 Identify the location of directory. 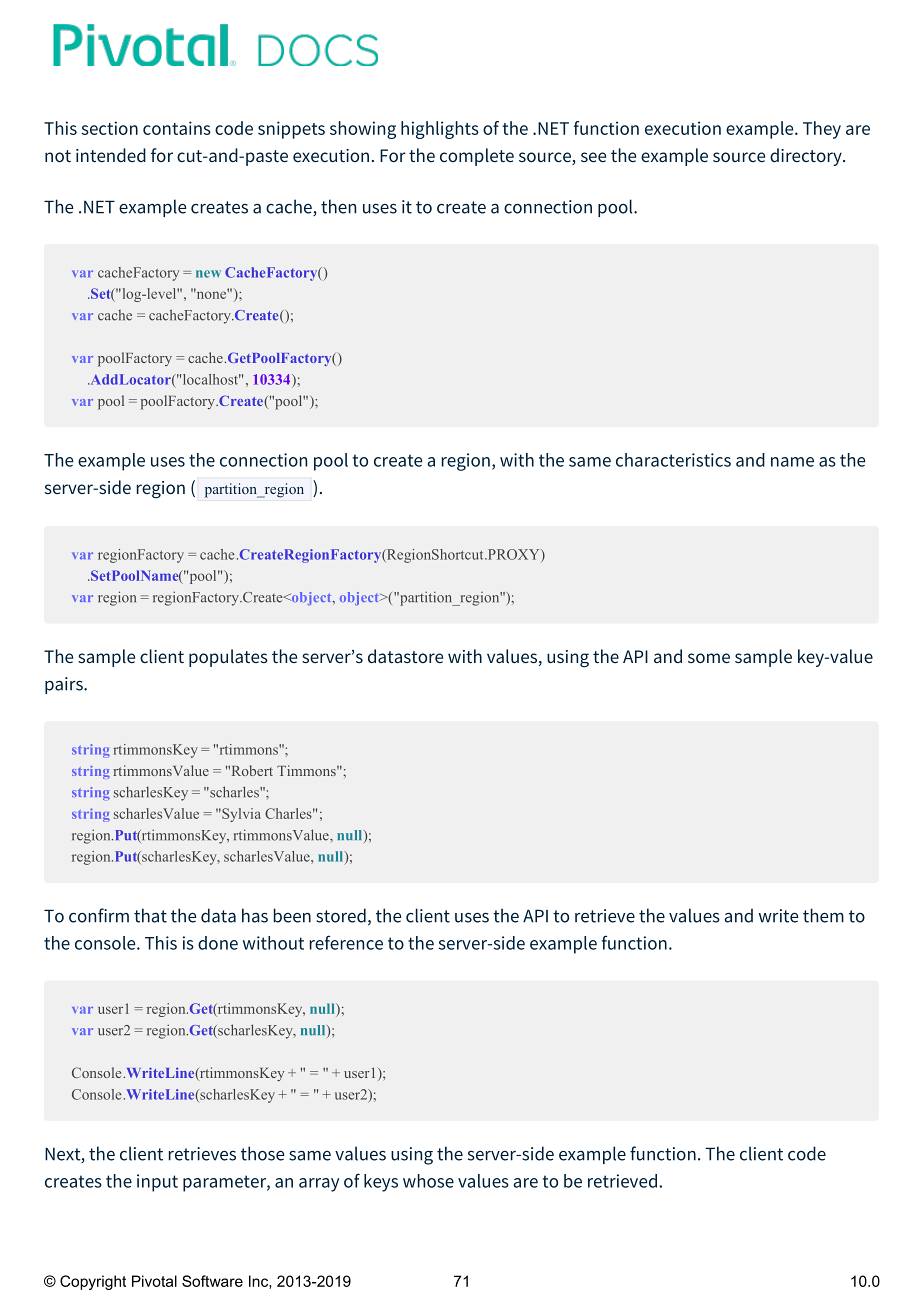
(807, 157).
